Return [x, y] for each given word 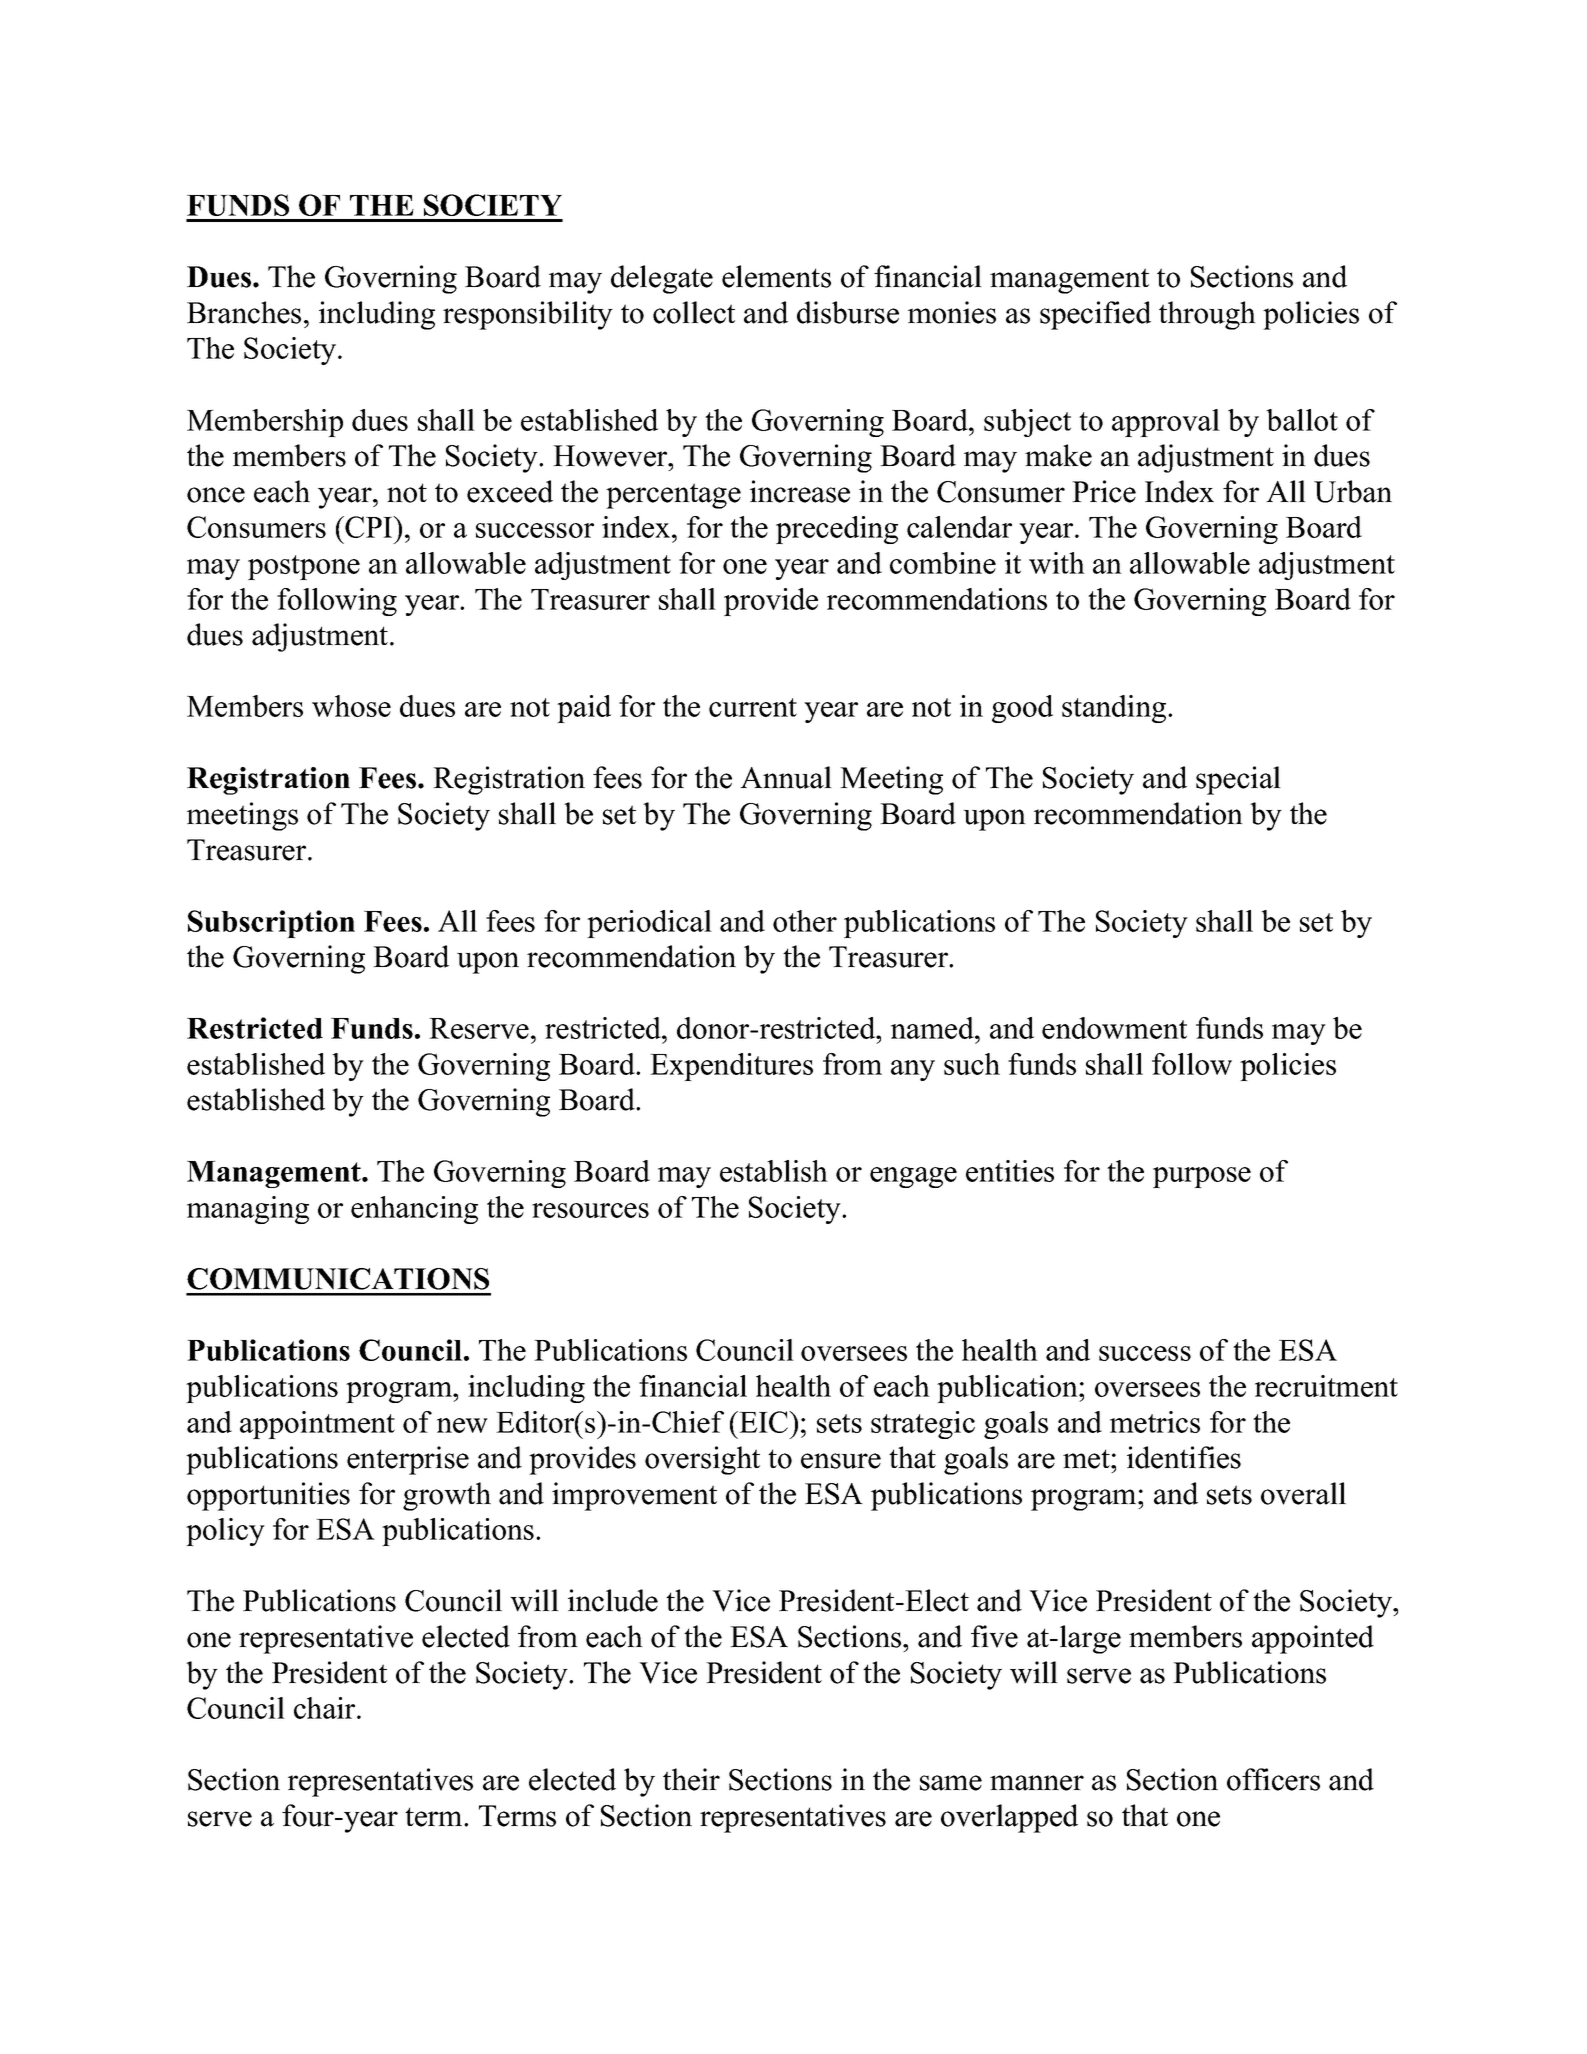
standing [1115, 709]
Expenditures [731, 1067]
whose [351, 706]
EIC [764, 1422]
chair [326, 1708]
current [753, 707]
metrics [1155, 1422]
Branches [244, 312]
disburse [848, 312]
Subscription [271, 924]
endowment [1114, 1028]
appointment [317, 1425]
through [1207, 315]
